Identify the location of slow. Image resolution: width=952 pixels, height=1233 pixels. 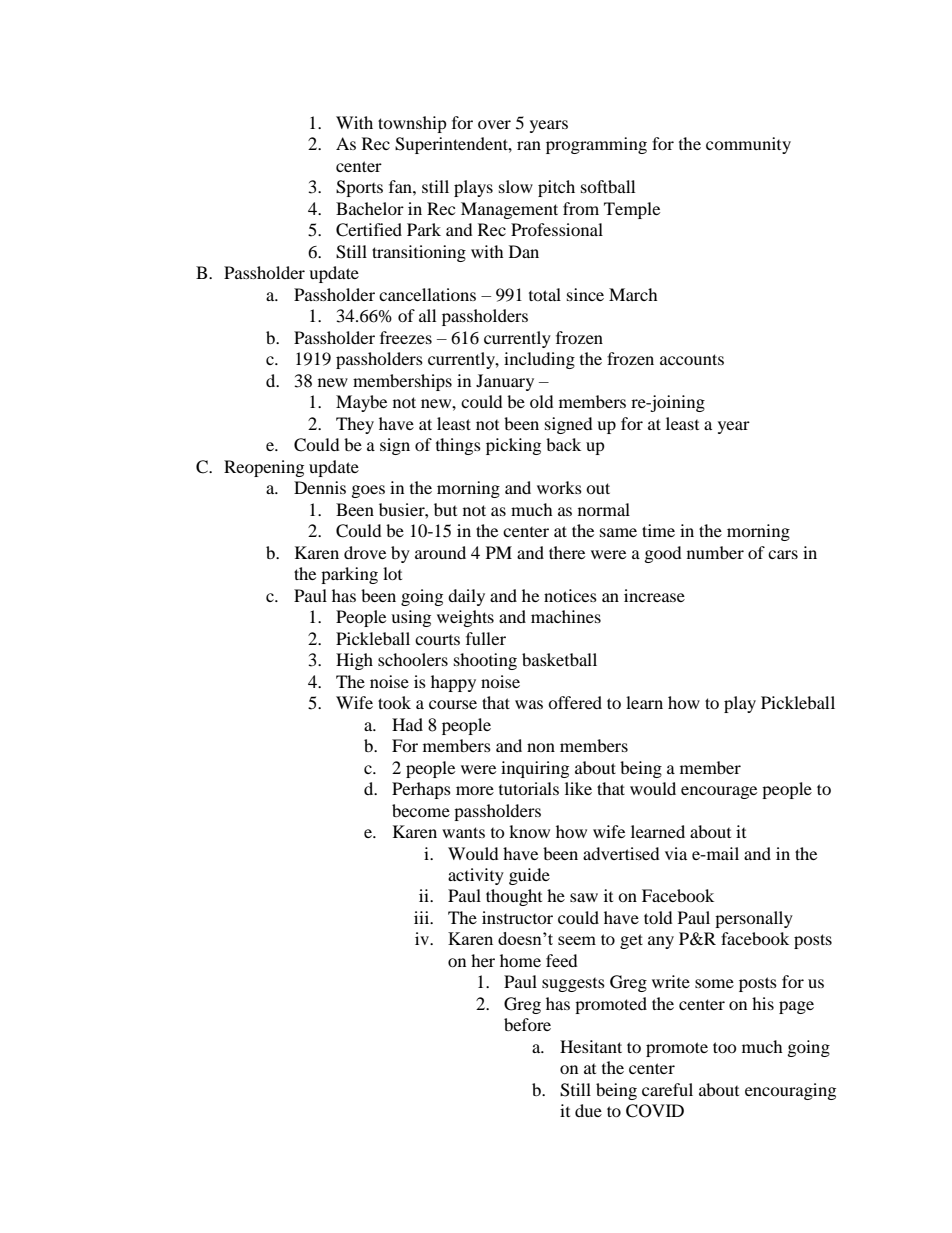
(516, 186).
